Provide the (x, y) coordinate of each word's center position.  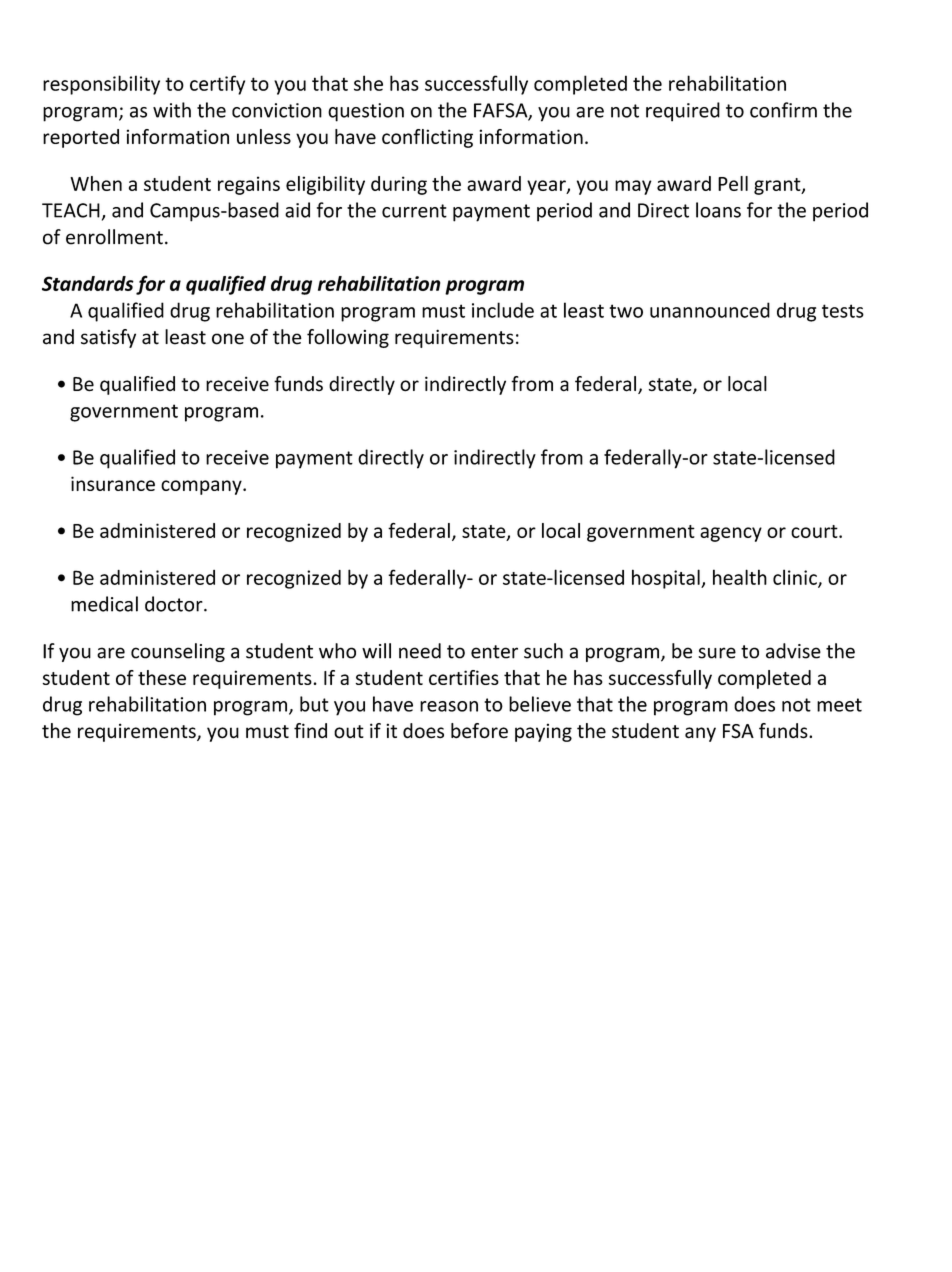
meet (839, 705)
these (162, 677)
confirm (783, 110)
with (172, 110)
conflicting (427, 138)
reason (449, 706)
